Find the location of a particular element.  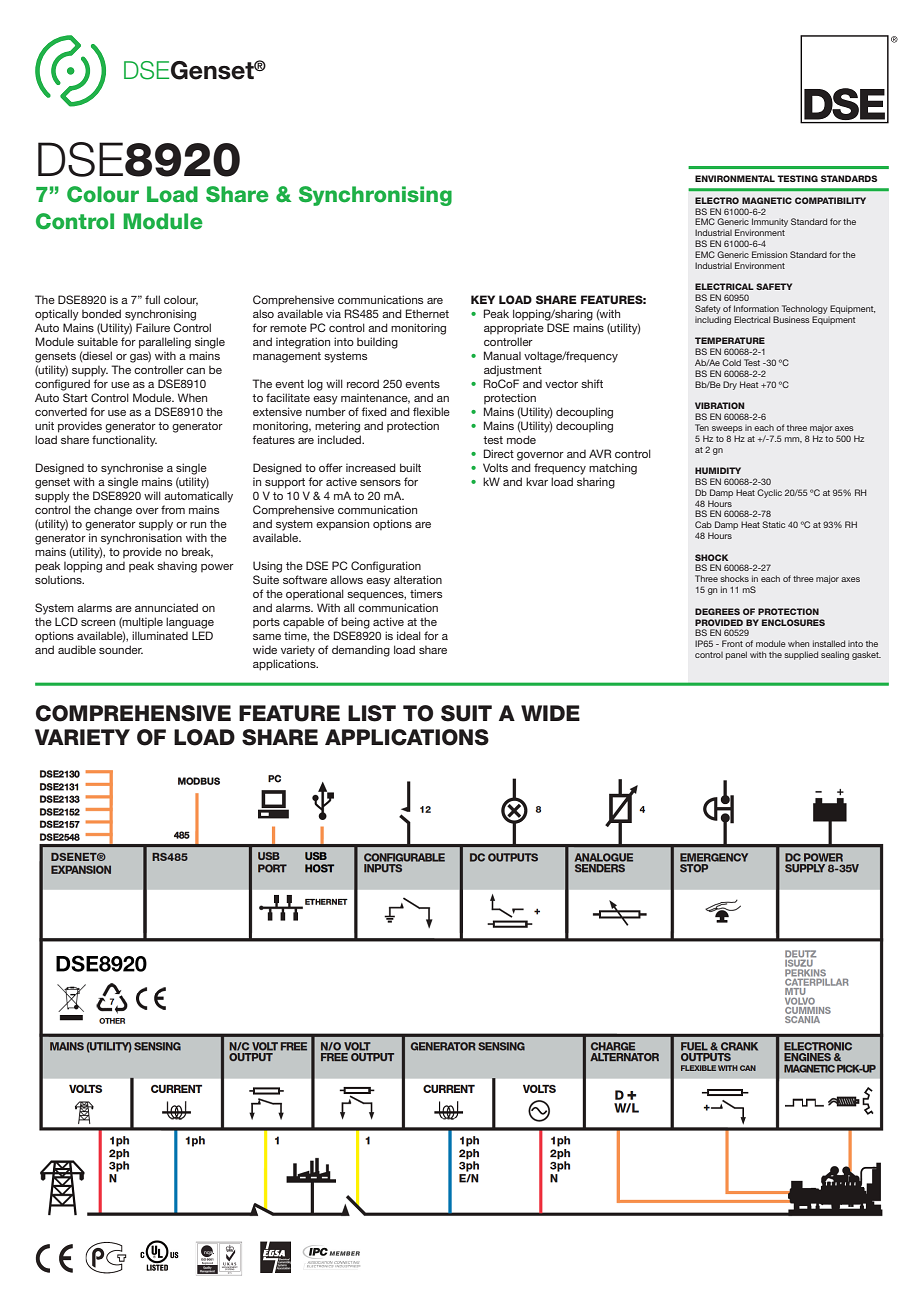

adjustment is located at coordinates (513, 371).
